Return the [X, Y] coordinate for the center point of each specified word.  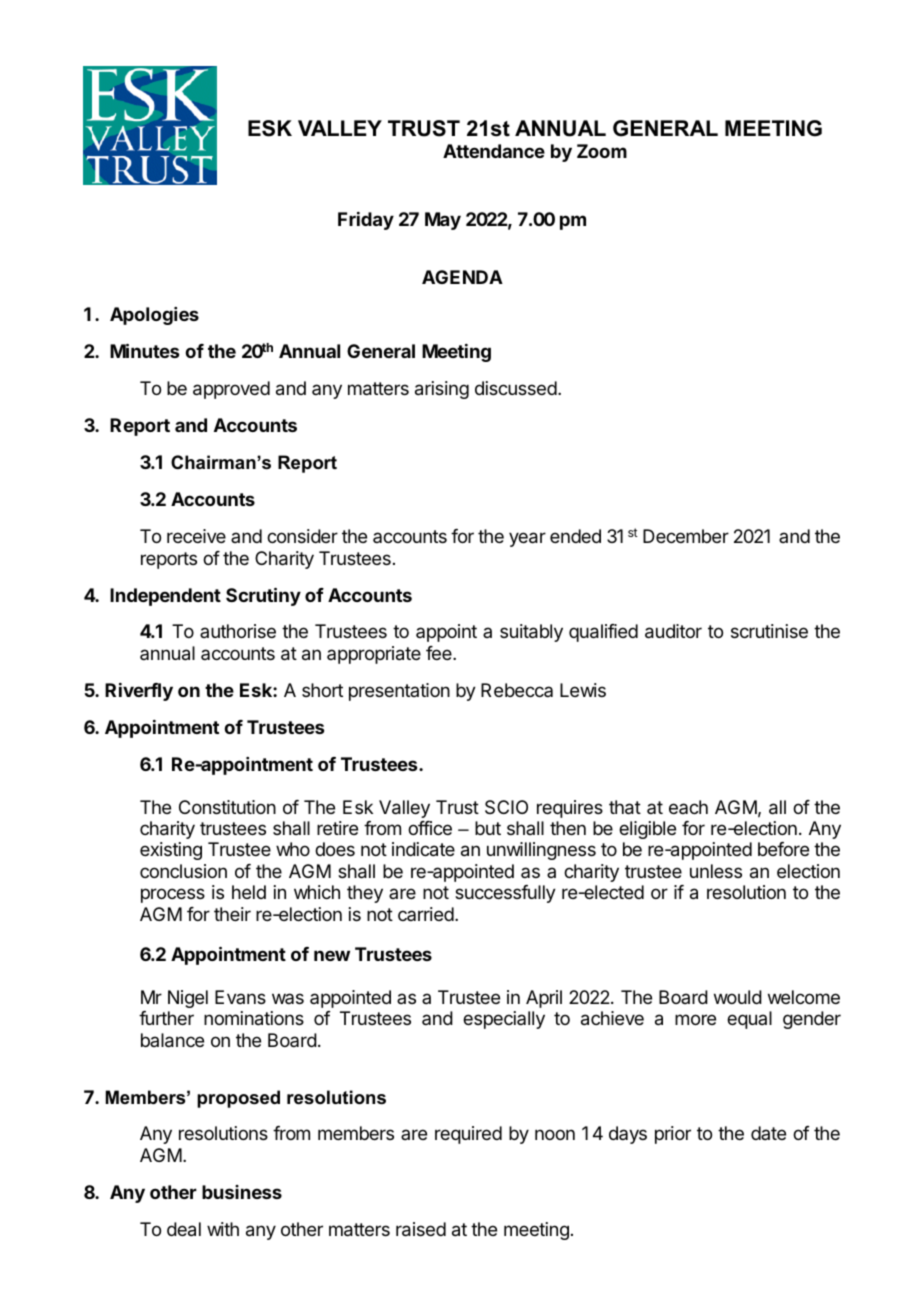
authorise [238, 631]
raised [421, 1229]
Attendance [494, 151]
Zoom [602, 151]
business [242, 1192]
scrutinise [769, 631]
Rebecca [517, 690]
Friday [366, 221]
